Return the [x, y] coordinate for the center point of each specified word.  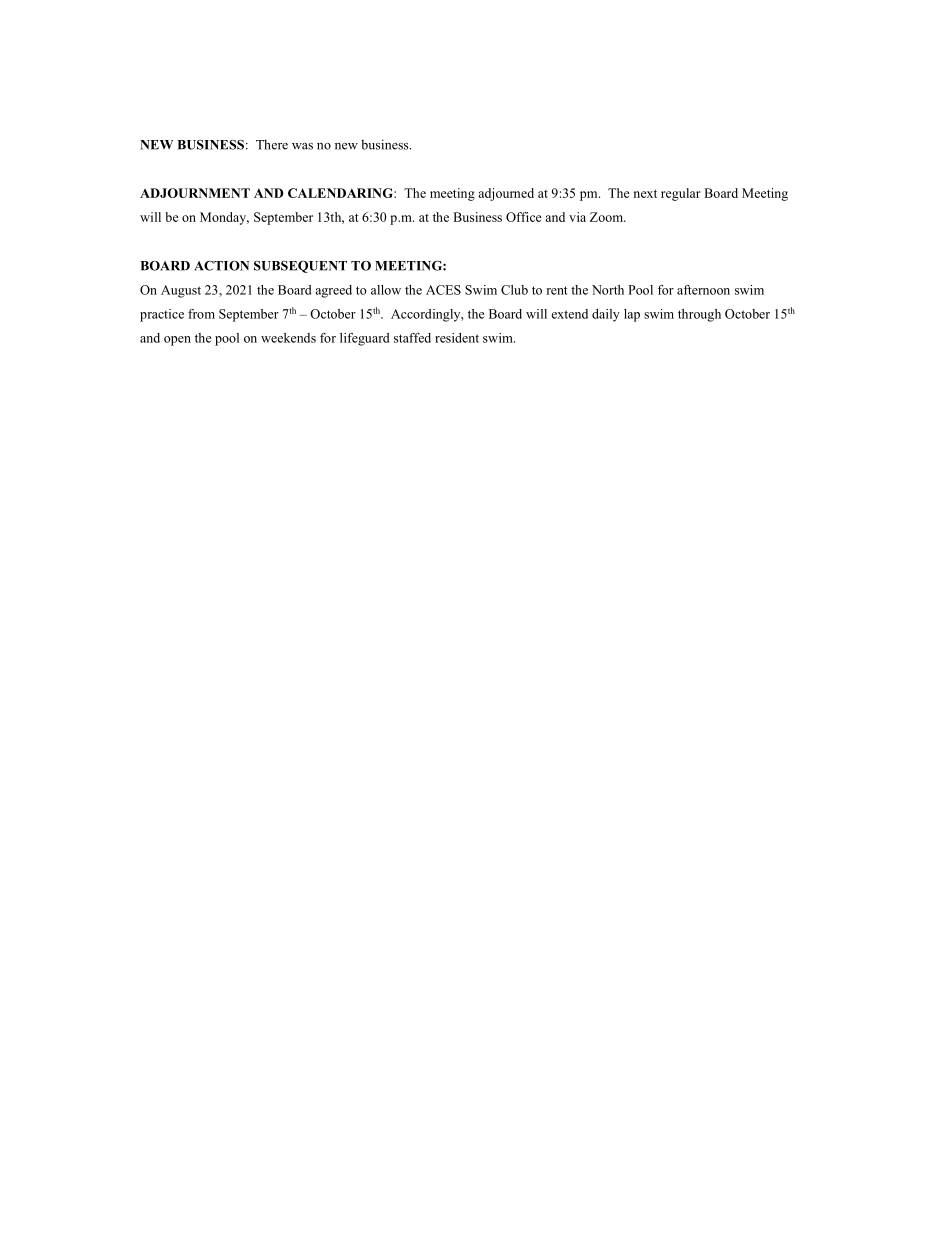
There [272, 144]
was [302, 146]
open [177, 341]
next [645, 194]
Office [524, 217]
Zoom [607, 217]
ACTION [221, 266]
